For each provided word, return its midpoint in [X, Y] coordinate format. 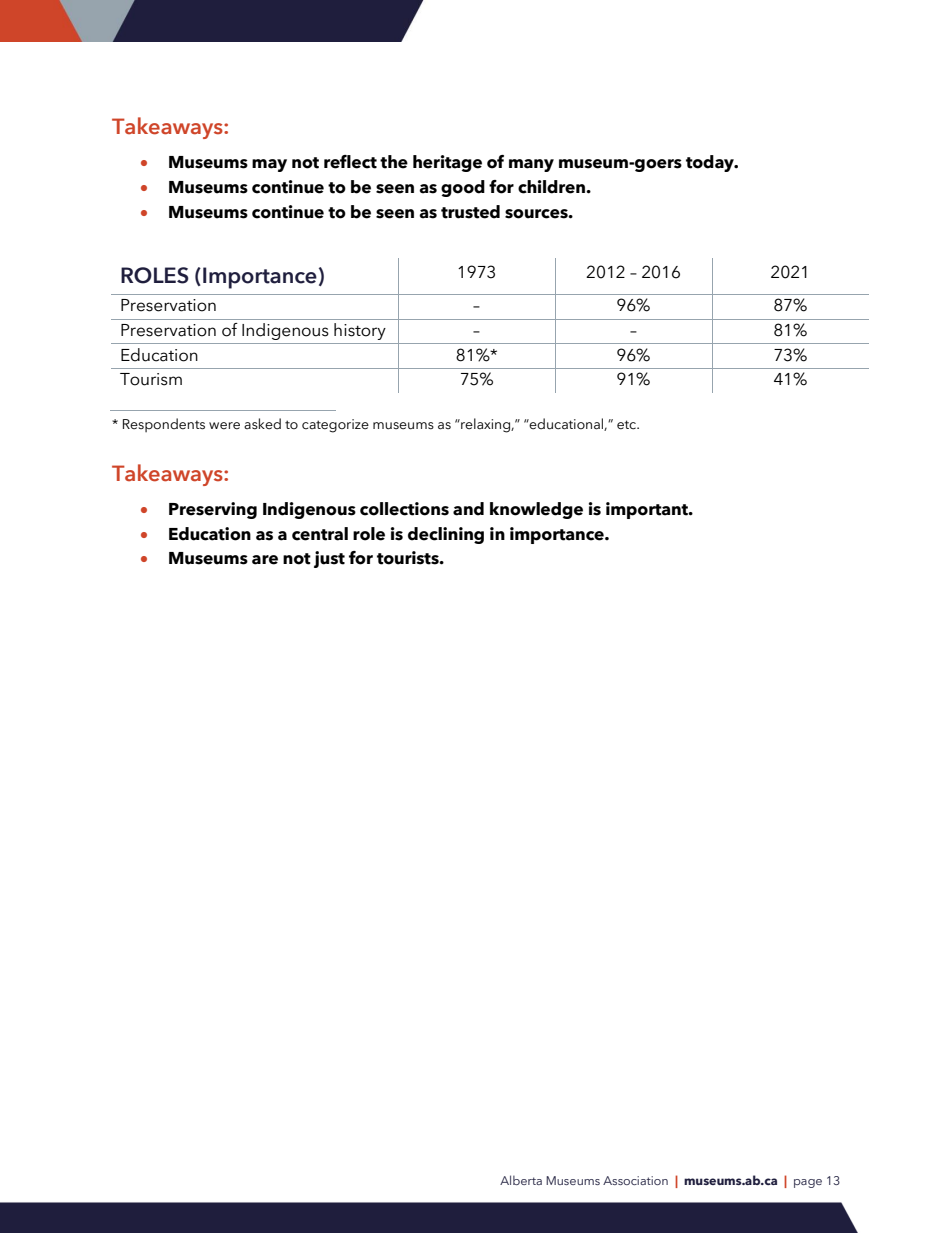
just [329, 559]
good [463, 188]
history [359, 331]
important [648, 510]
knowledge [536, 510]
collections [404, 509]
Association [635, 1180]
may [269, 165]
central [320, 534]
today [711, 163]
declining [446, 535]
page [808, 1183]
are [265, 560]
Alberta [521, 1180]
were [224, 426]
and [468, 509]
